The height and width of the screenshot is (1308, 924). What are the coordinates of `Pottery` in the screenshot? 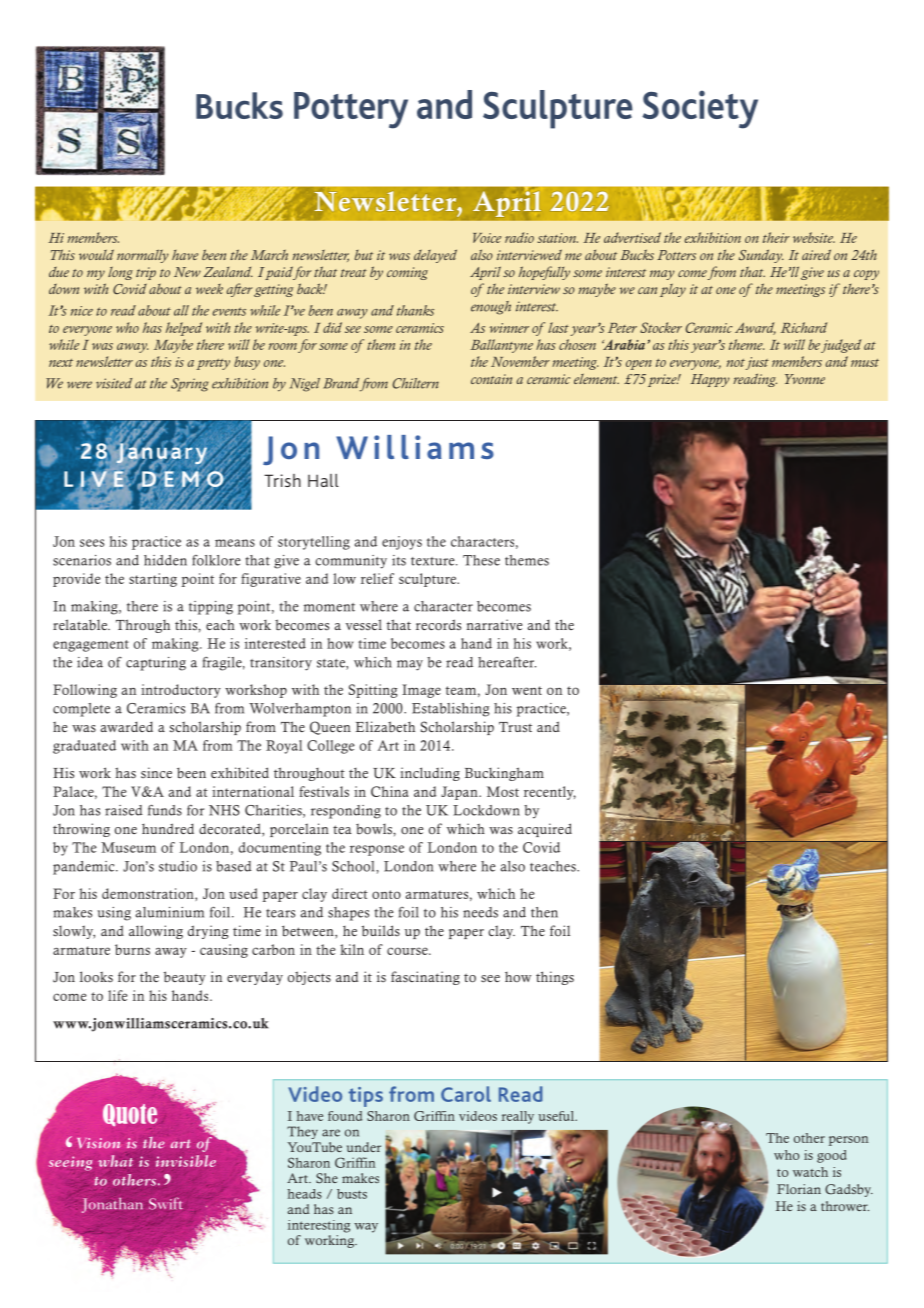 It's located at (351, 110).
